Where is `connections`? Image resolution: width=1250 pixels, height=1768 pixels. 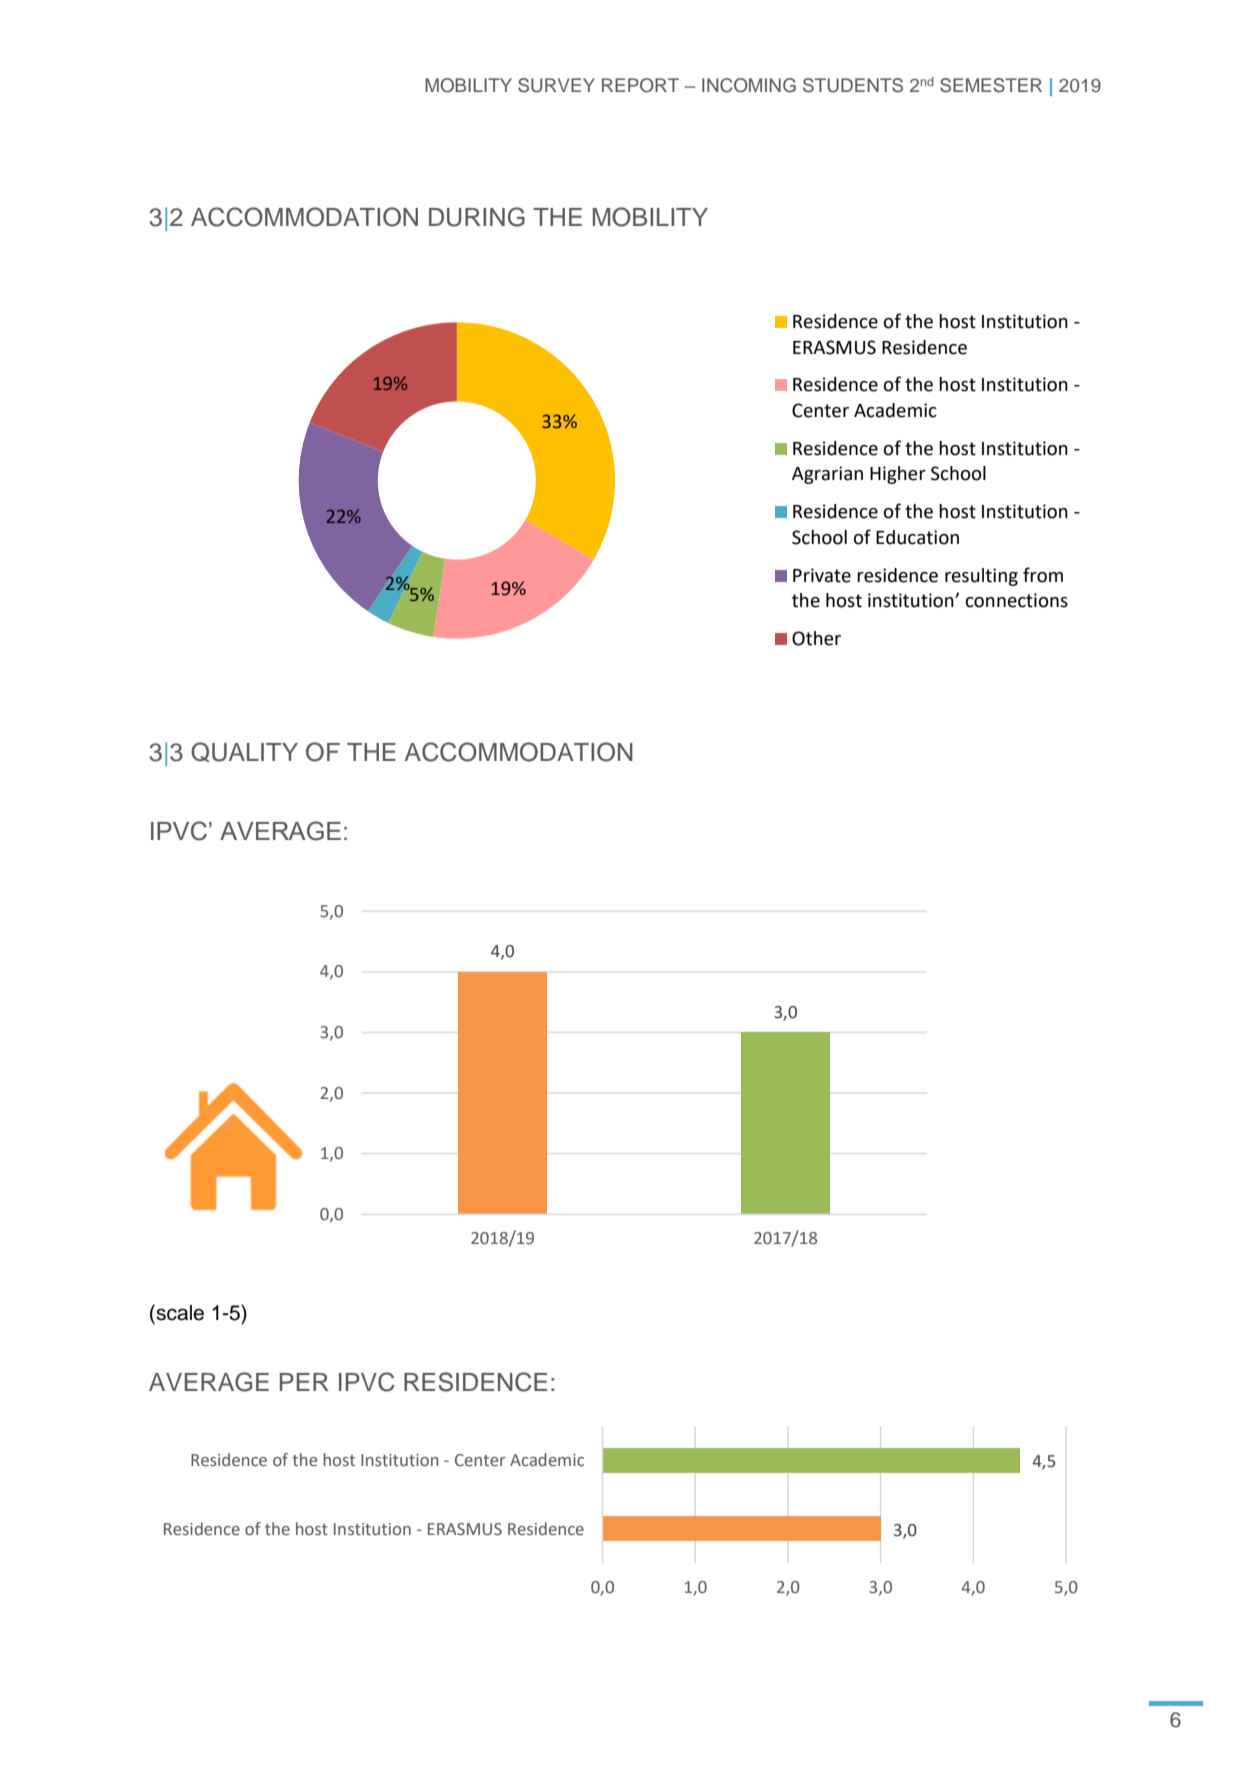 connections is located at coordinates (1017, 600).
